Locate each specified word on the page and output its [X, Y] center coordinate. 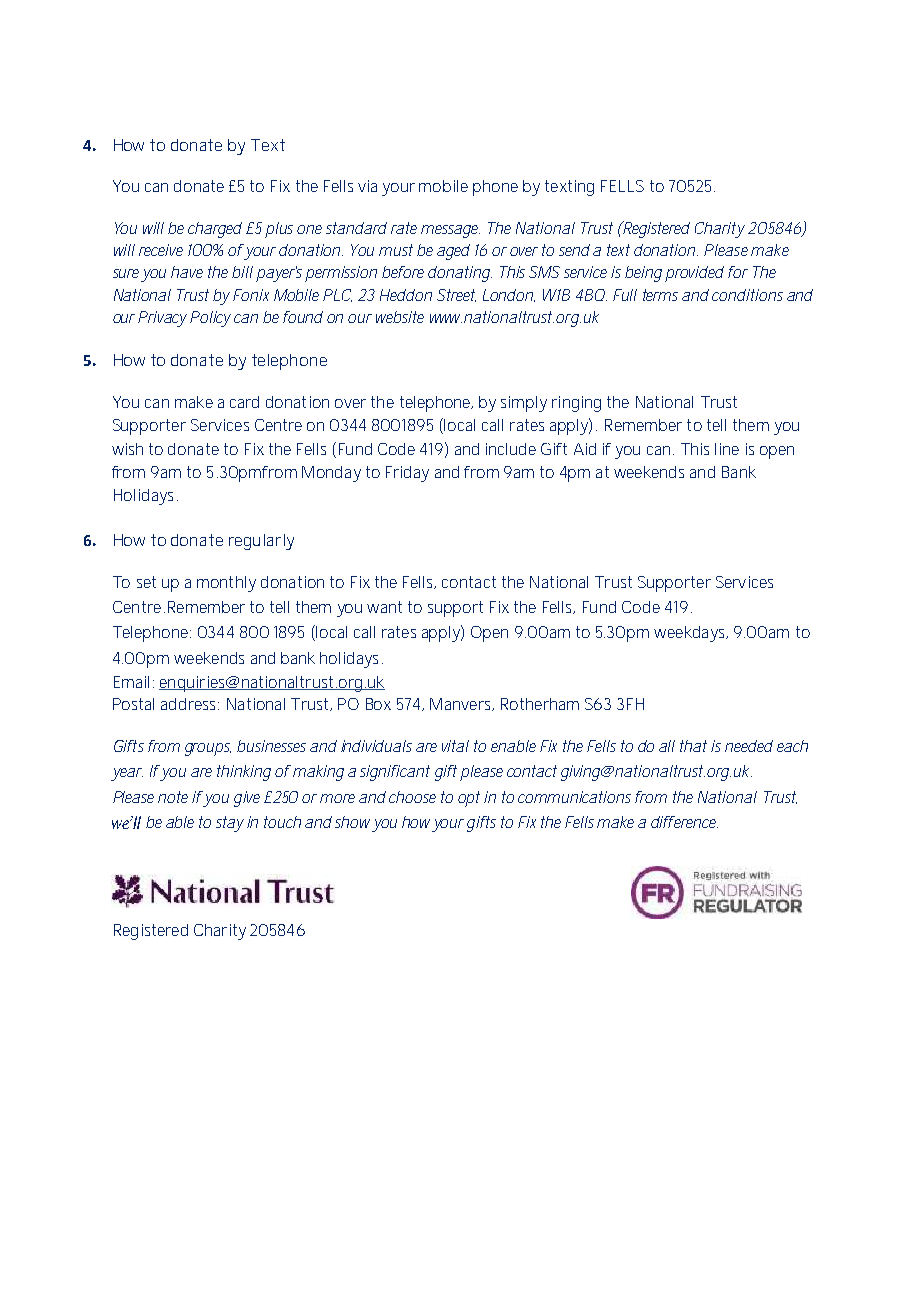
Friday [407, 474]
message [450, 231]
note [173, 797]
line [727, 449]
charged [215, 230]
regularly [261, 542]
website [400, 317]
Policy [210, 319]
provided [694, 274]
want [384, 607]
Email [131, 682]
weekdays [691, 634]
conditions [747, 295]
